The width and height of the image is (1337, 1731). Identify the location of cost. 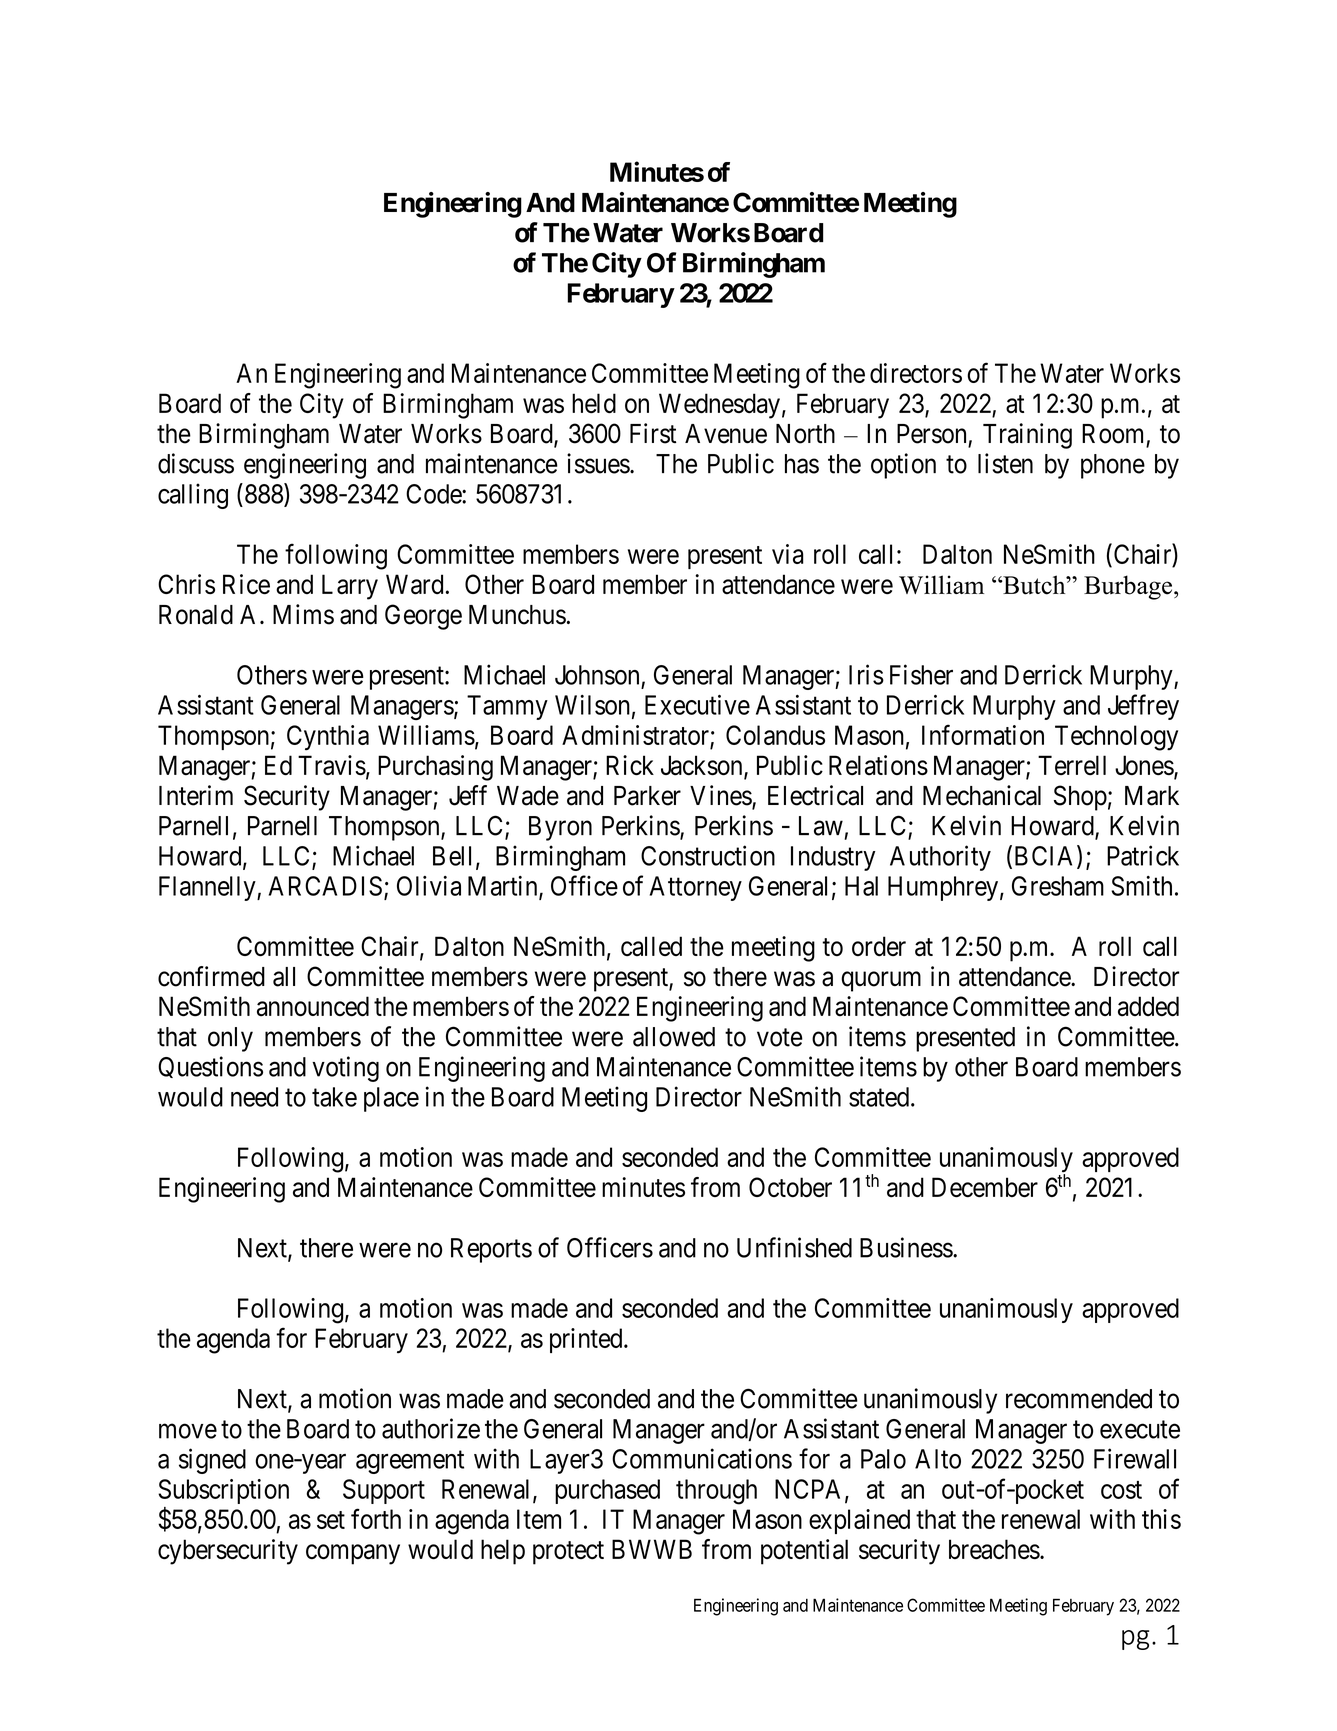
(1121, 1490).
